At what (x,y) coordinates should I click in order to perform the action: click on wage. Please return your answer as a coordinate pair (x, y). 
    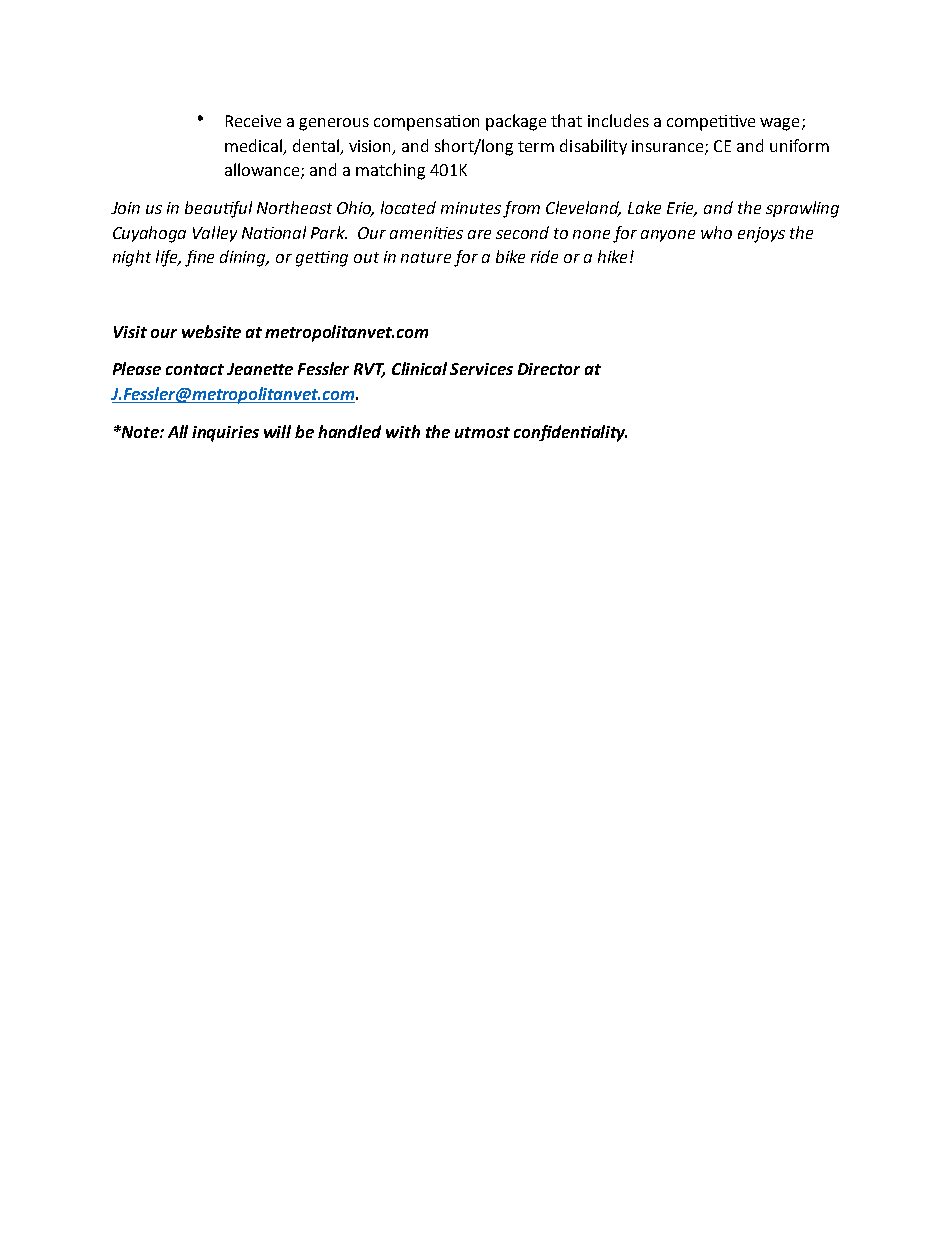
    Looking at the image, I should click on (779, 124).
